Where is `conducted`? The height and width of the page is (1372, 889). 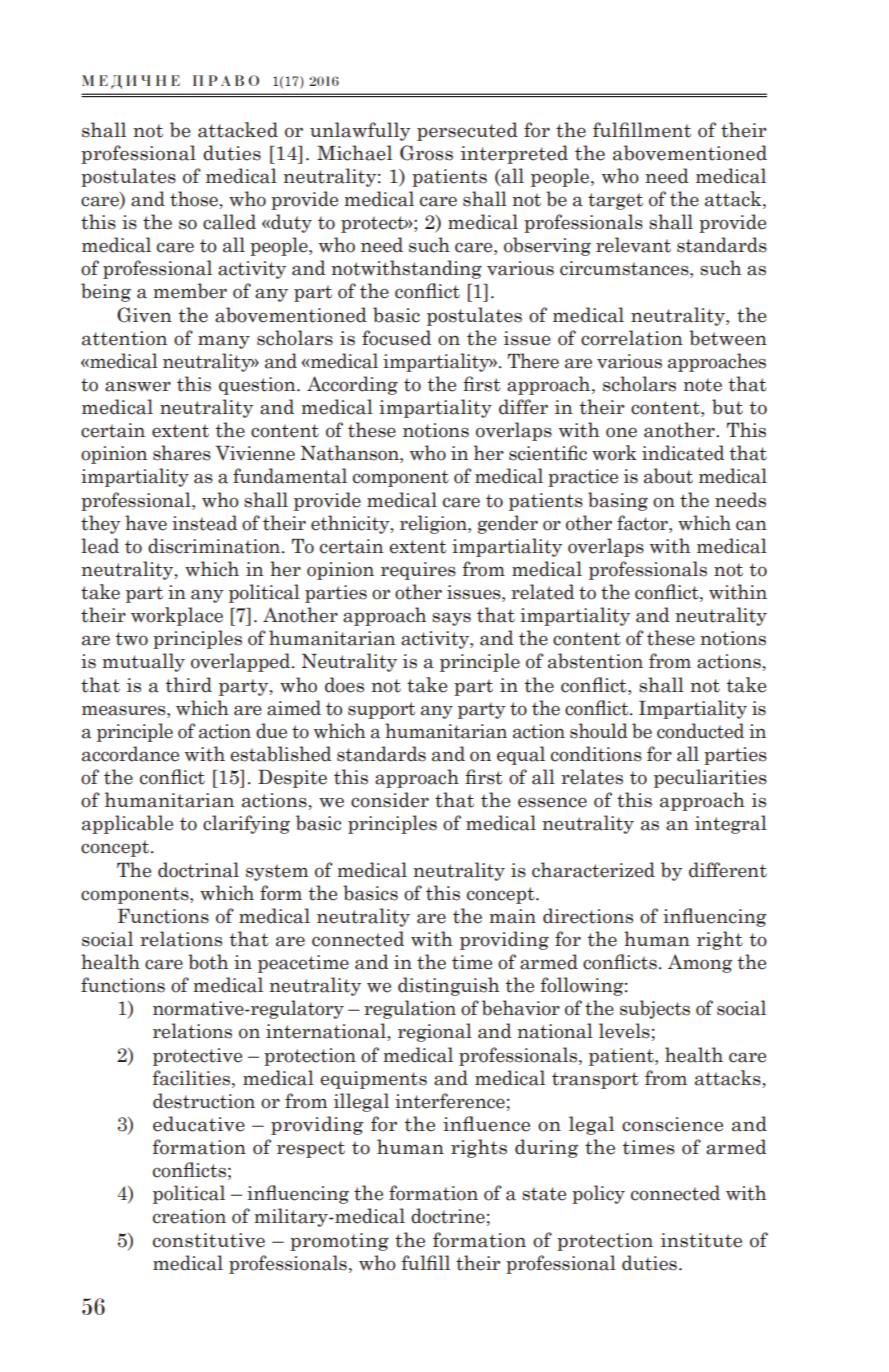 conducted is located at coordinates (700, 731).
